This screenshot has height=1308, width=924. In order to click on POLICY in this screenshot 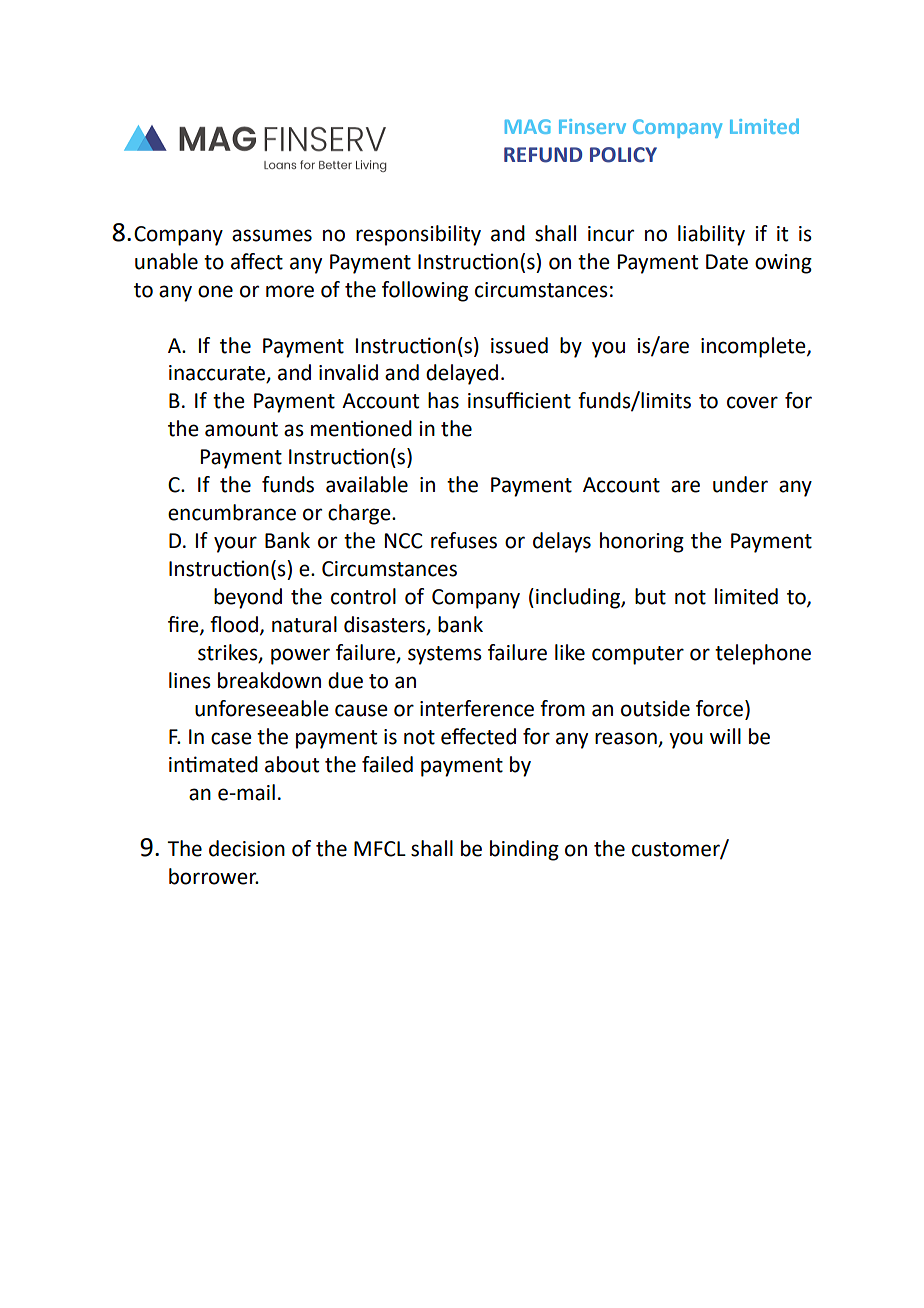, I will do `click(623, 155)`.
